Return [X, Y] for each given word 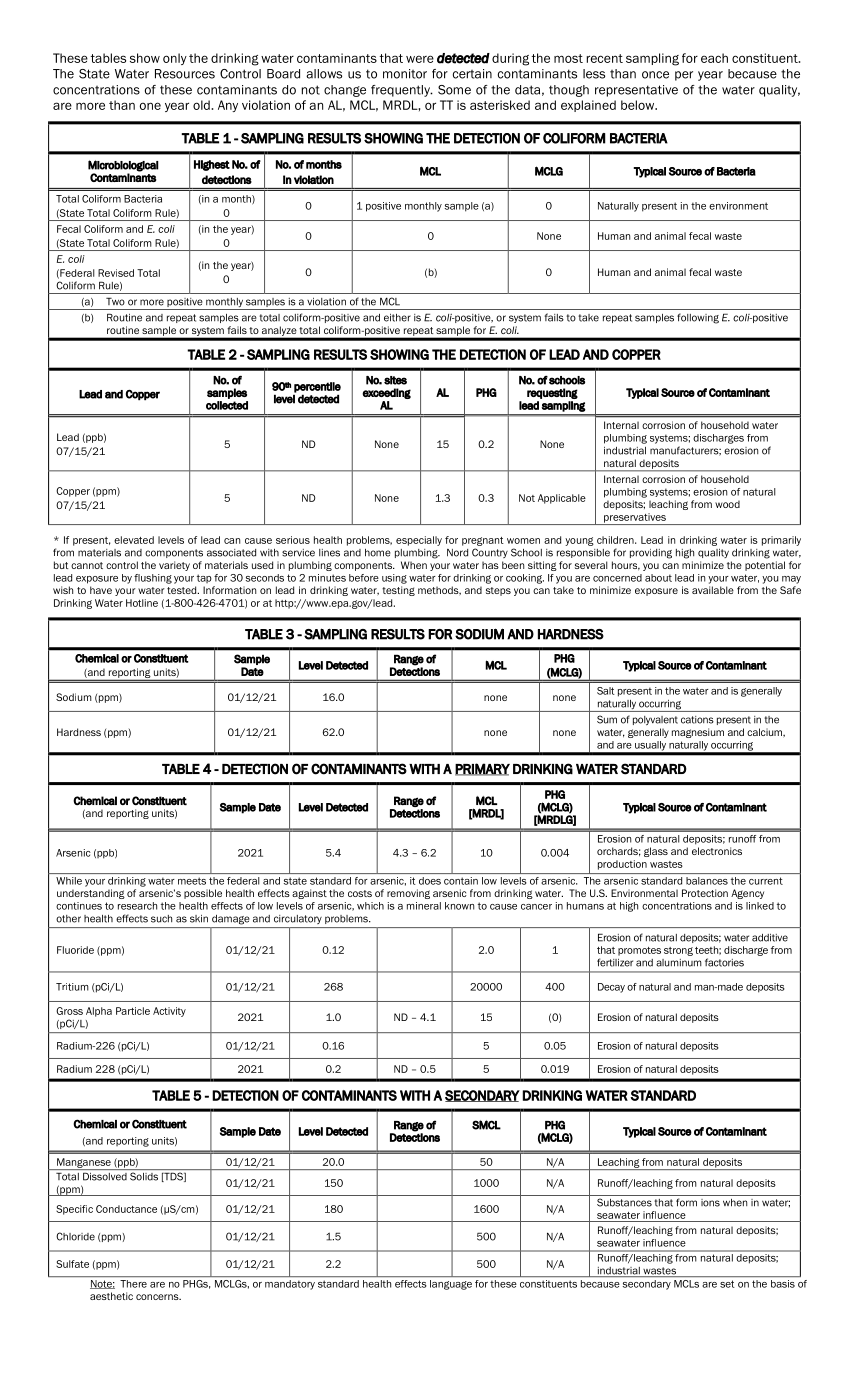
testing [398, 591]
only [175, 59]
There [133, 1284]
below [639, 105]
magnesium [698, 733]
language [451, 1285]
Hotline [142, 603]
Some [454, 90]
